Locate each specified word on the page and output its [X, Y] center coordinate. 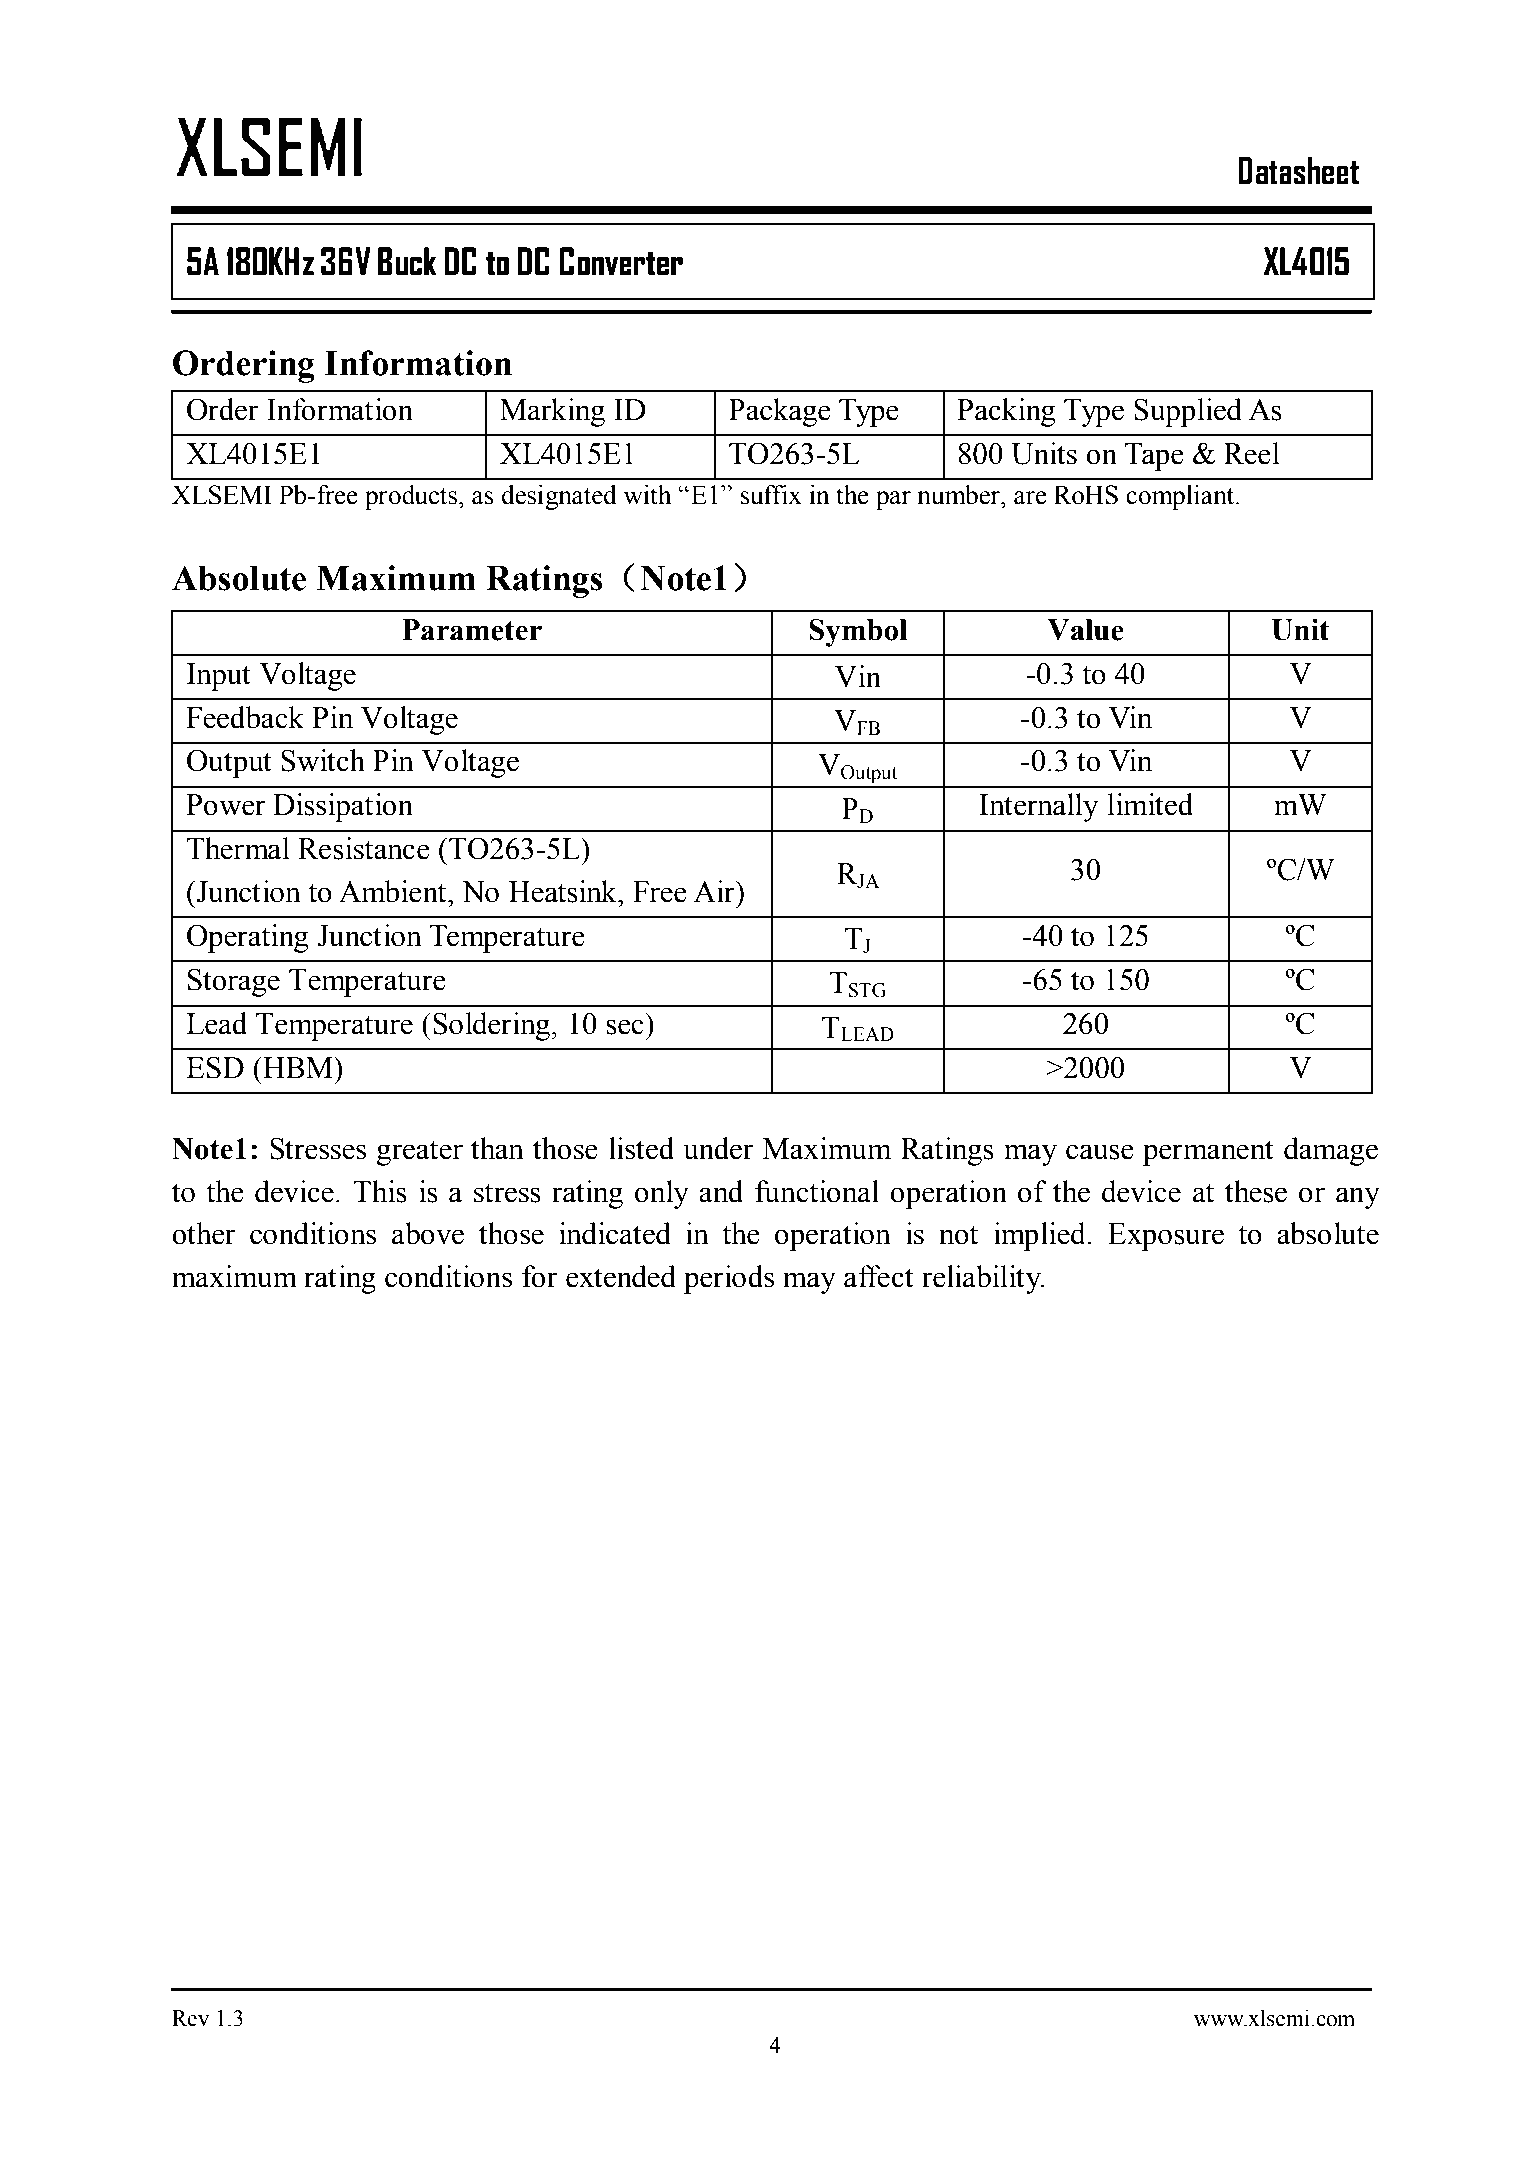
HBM [298, 1067]
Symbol [858, 632]
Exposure [1166, 1237]
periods [729, 1279]
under [718, 1148]
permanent [1208, 1153]
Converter [621, 261]
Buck [407, 261]
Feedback [245, 717]
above [428, 1233]
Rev [190, 2018]
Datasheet [1298, 170]
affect [878, 1276]
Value [1085, 630]
